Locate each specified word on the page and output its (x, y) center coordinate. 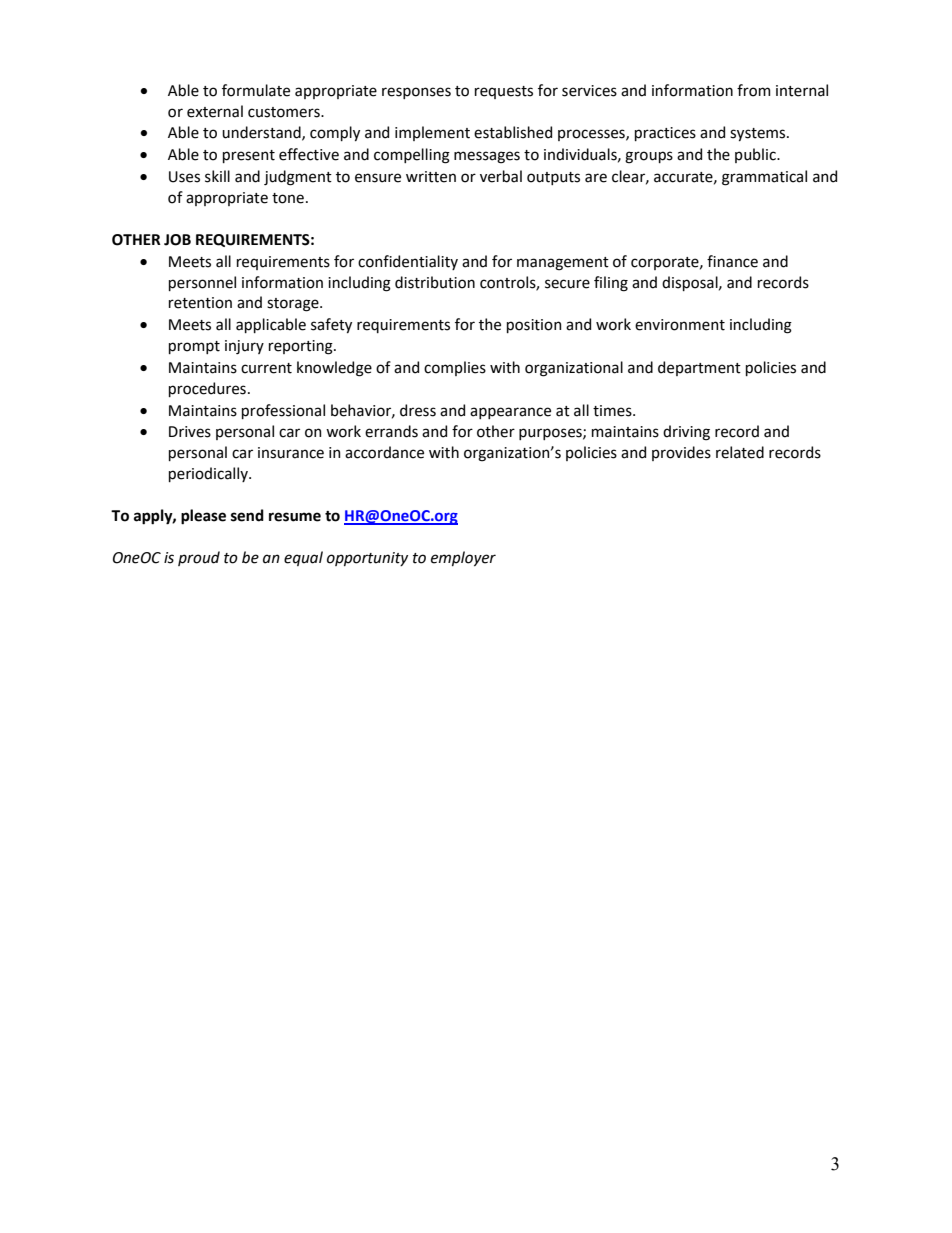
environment (680, 325)
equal (303, 558)
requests (504, 92)
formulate (256, 90)
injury (244, 347)
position (534, 326)
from (754, 90)
